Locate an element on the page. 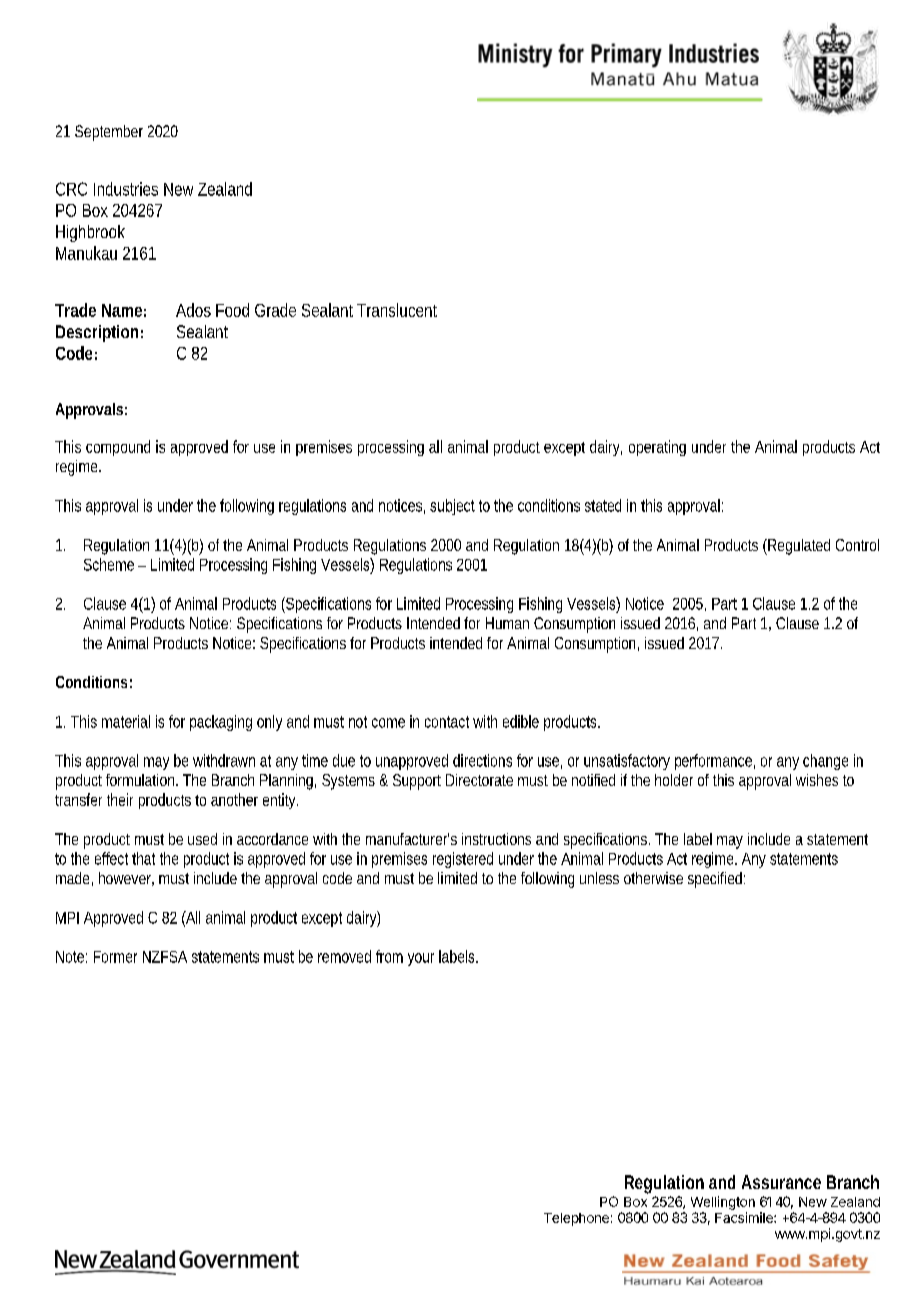 The height and width of the image is (1308, 924). material is located at coordinates (126, 721).
